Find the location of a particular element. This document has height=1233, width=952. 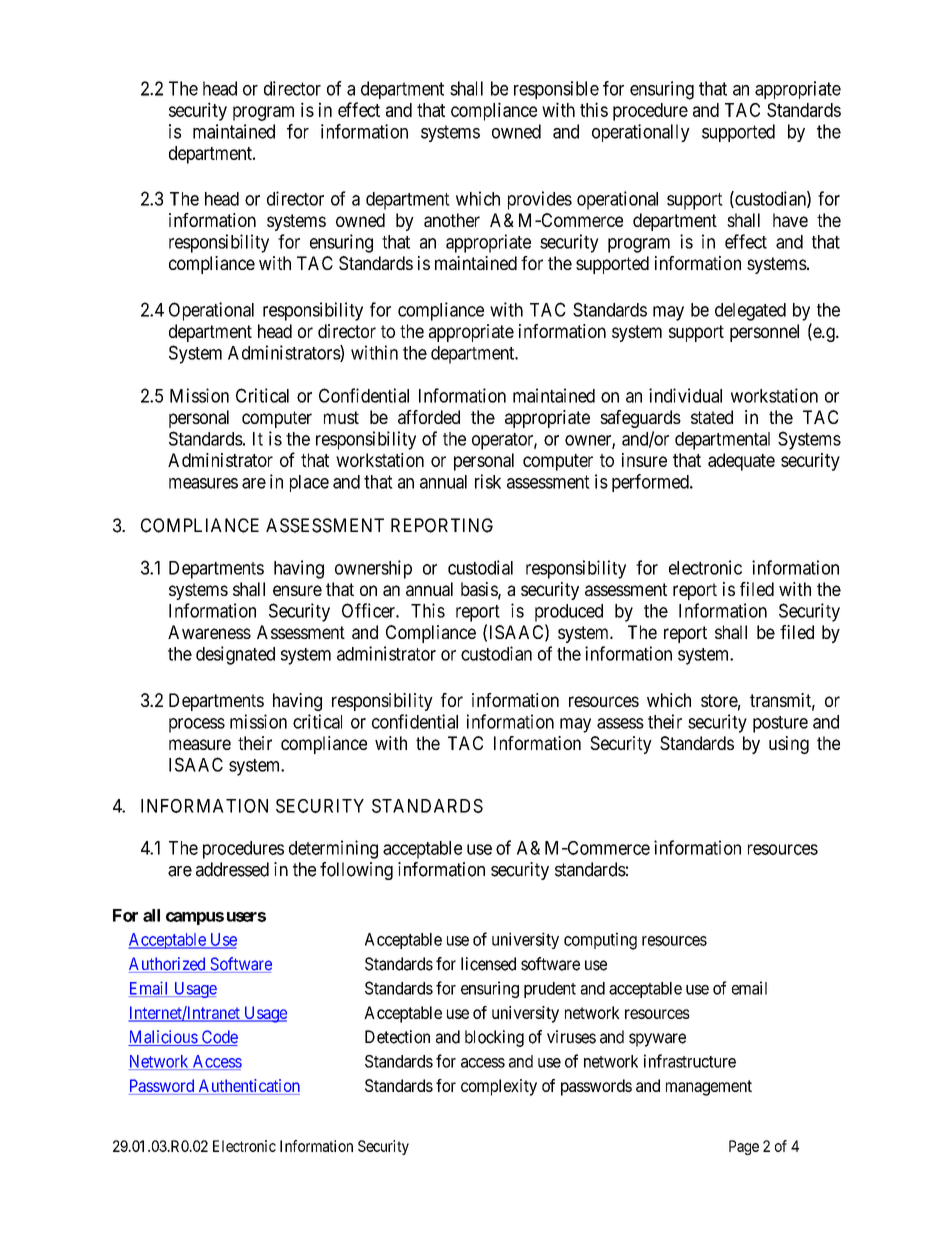

place is located at coordinates (309, 483).
